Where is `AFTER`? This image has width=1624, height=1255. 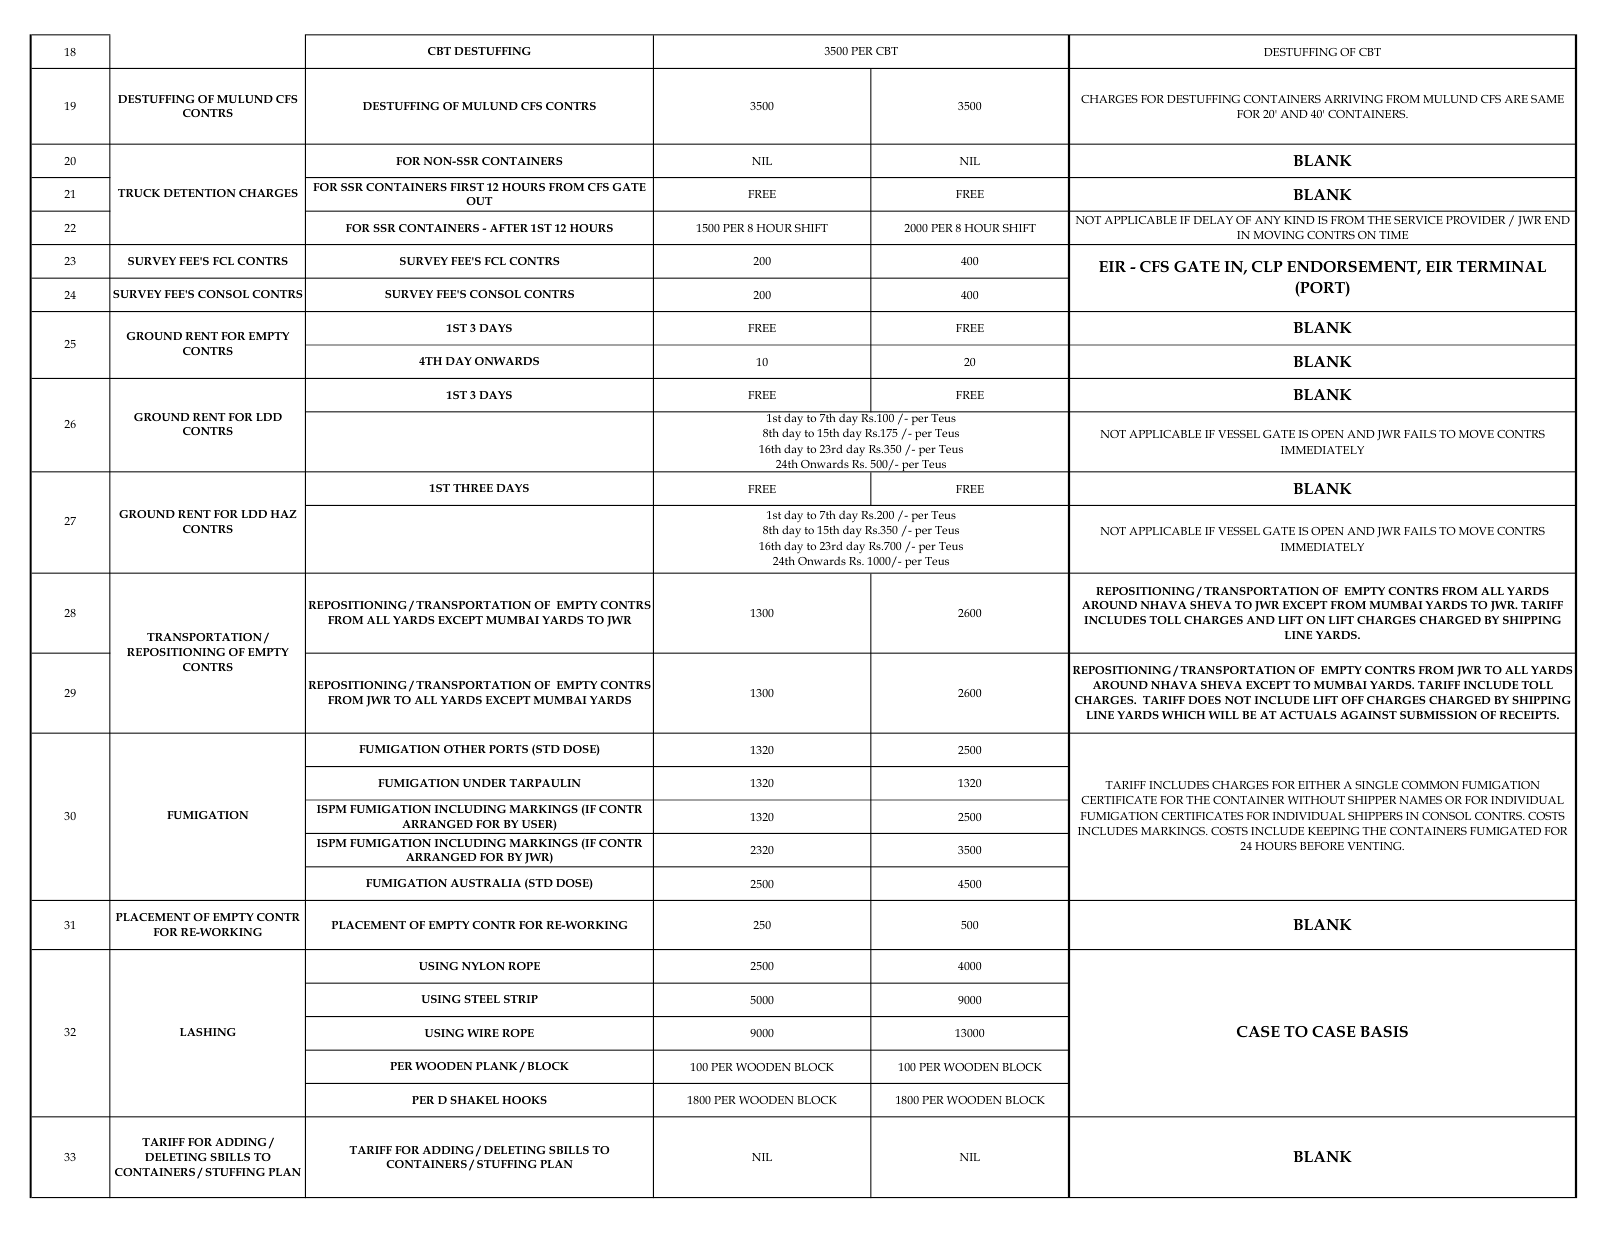 AFTER is located at coordinates (509, 228).
